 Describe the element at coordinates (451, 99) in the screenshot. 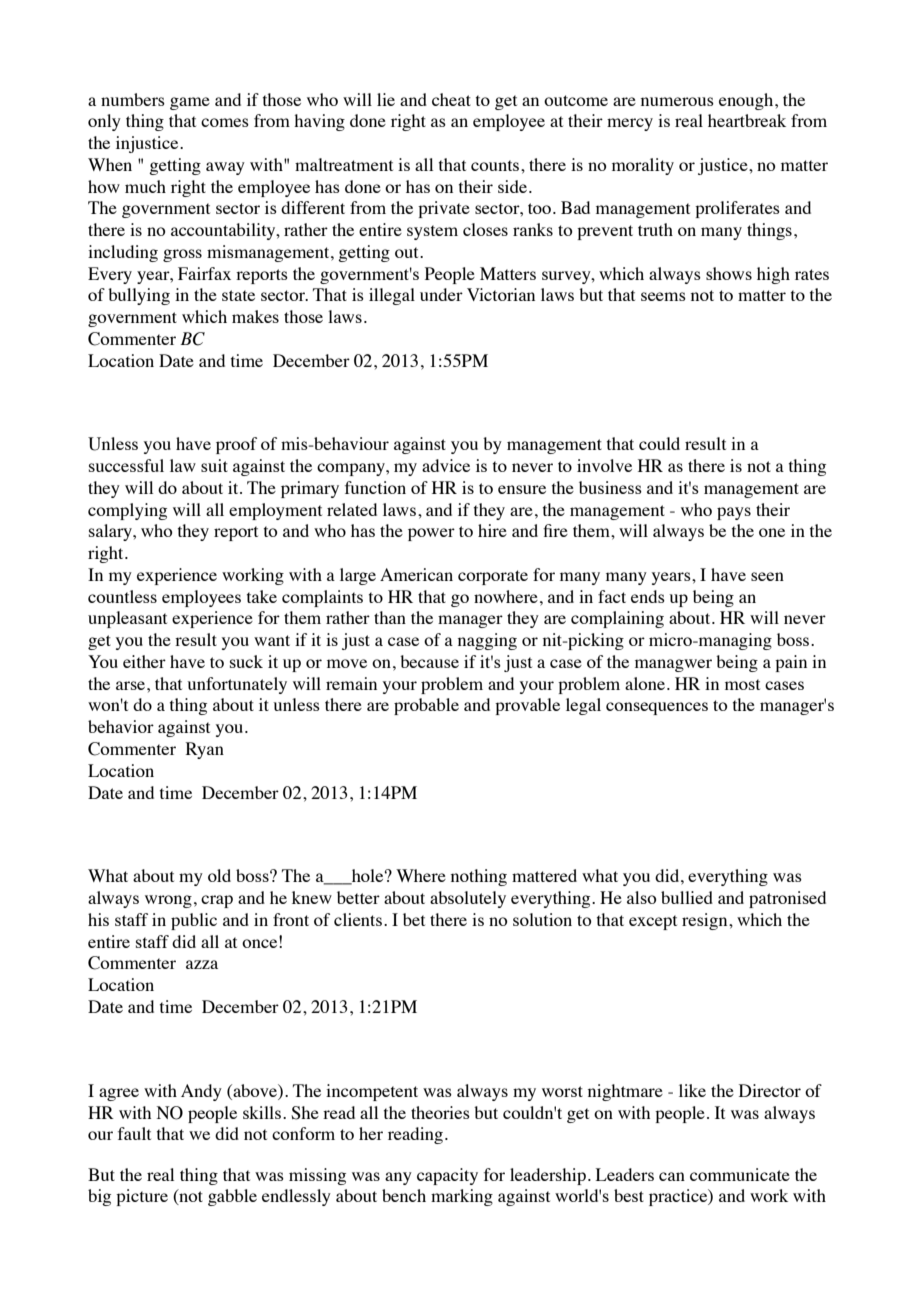

I see `cheat` at that location.
